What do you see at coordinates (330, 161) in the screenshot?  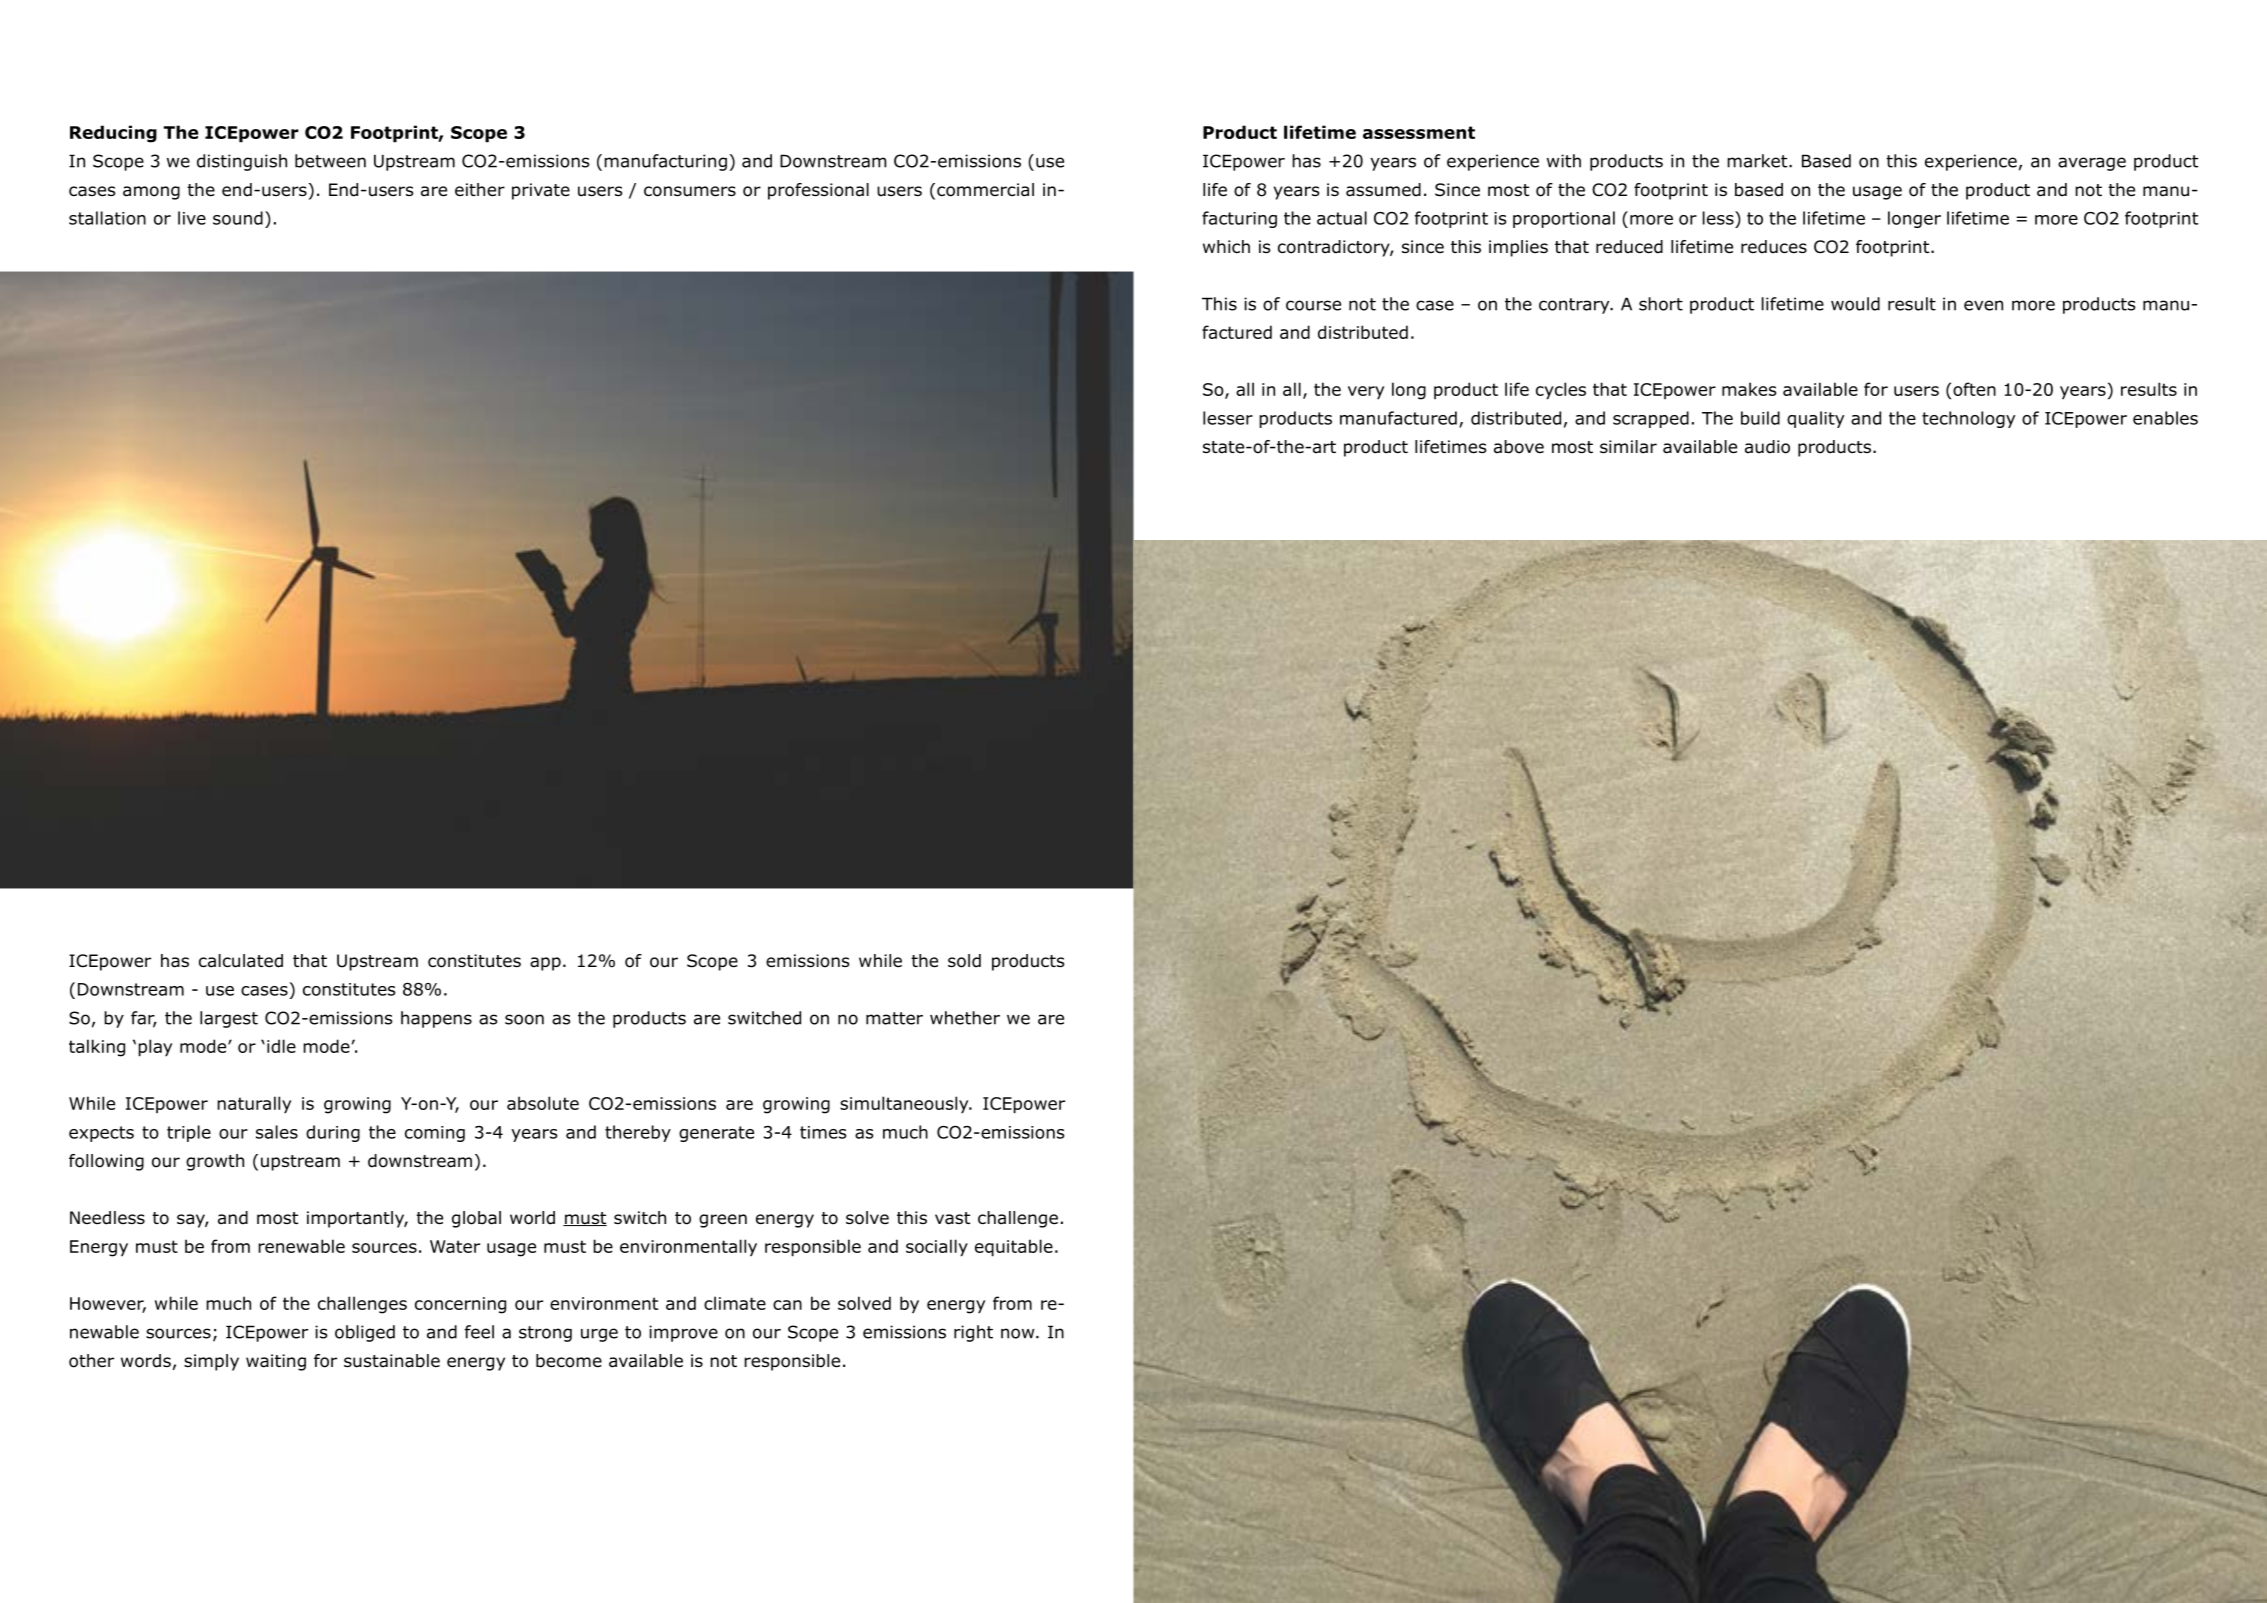 I see `between` at bounding box center [330, 161].
